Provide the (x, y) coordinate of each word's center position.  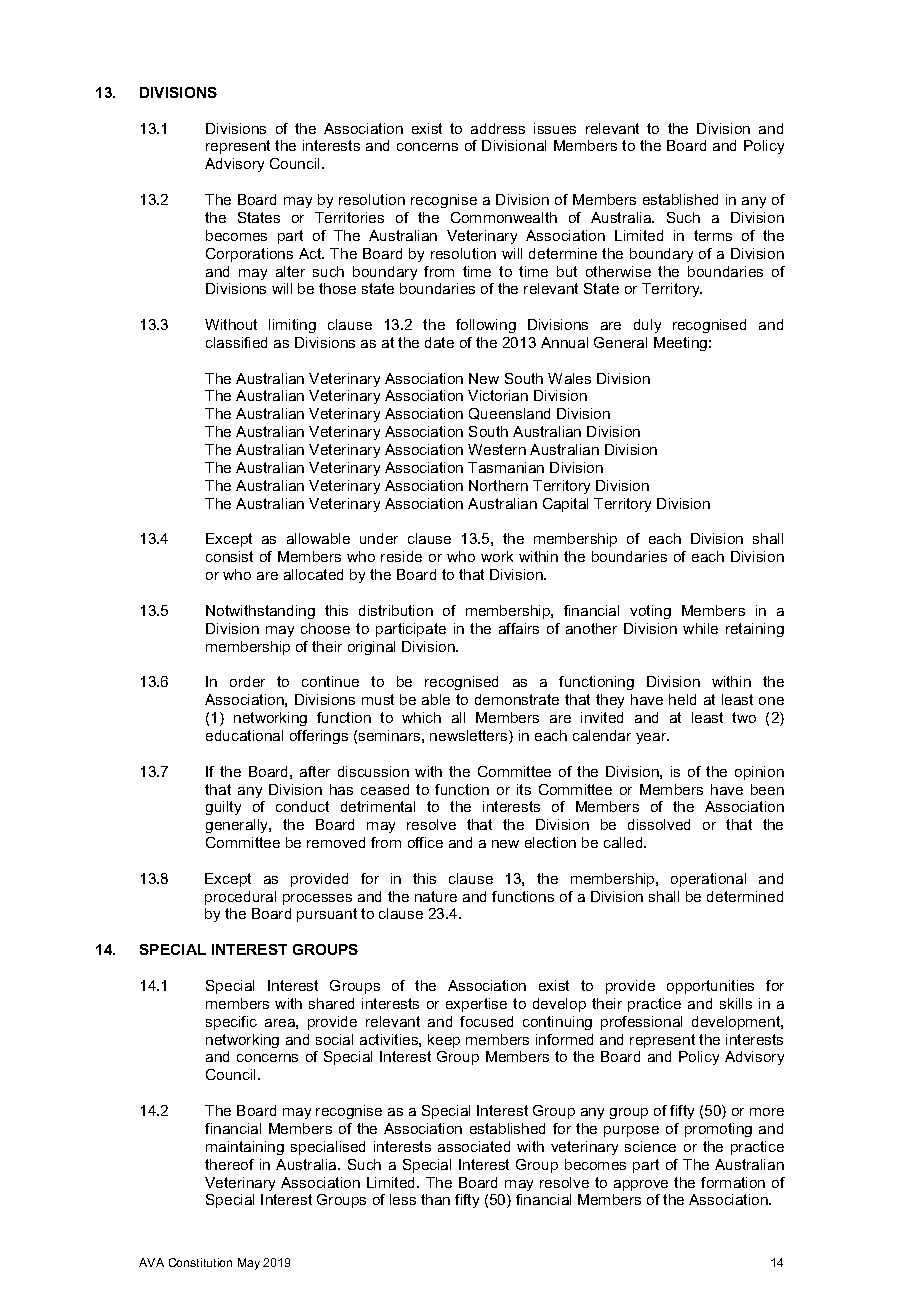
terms (713, 235)
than (435, 1199)
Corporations (249, 255)
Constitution (200, 1262)
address (498, 128)
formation (733, 1182)
